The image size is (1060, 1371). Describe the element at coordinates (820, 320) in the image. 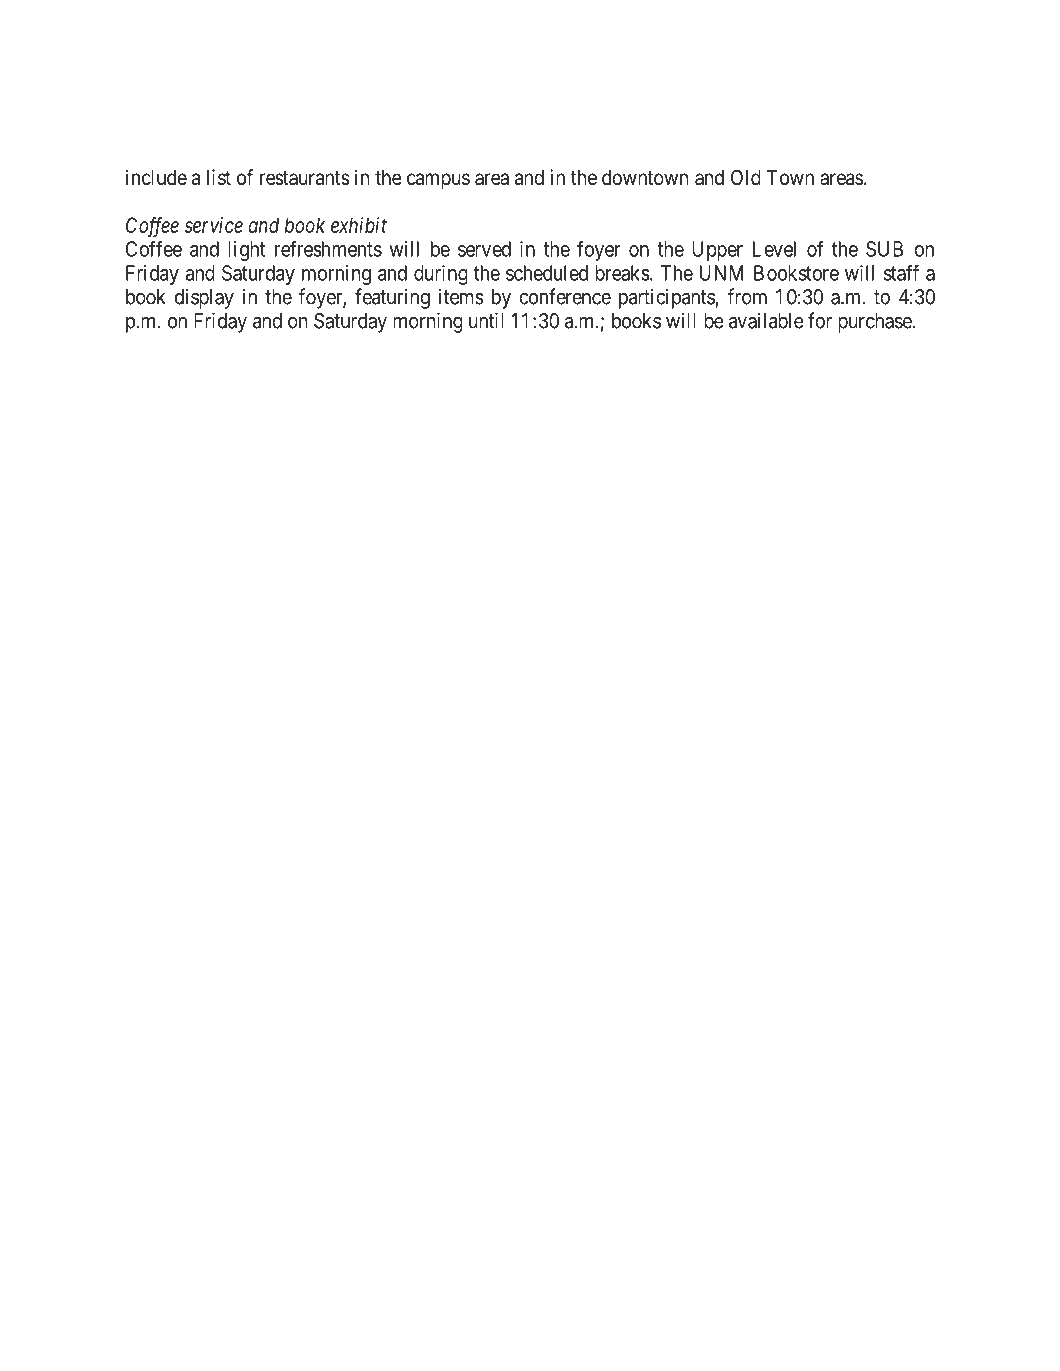

I see `for` at that location.
